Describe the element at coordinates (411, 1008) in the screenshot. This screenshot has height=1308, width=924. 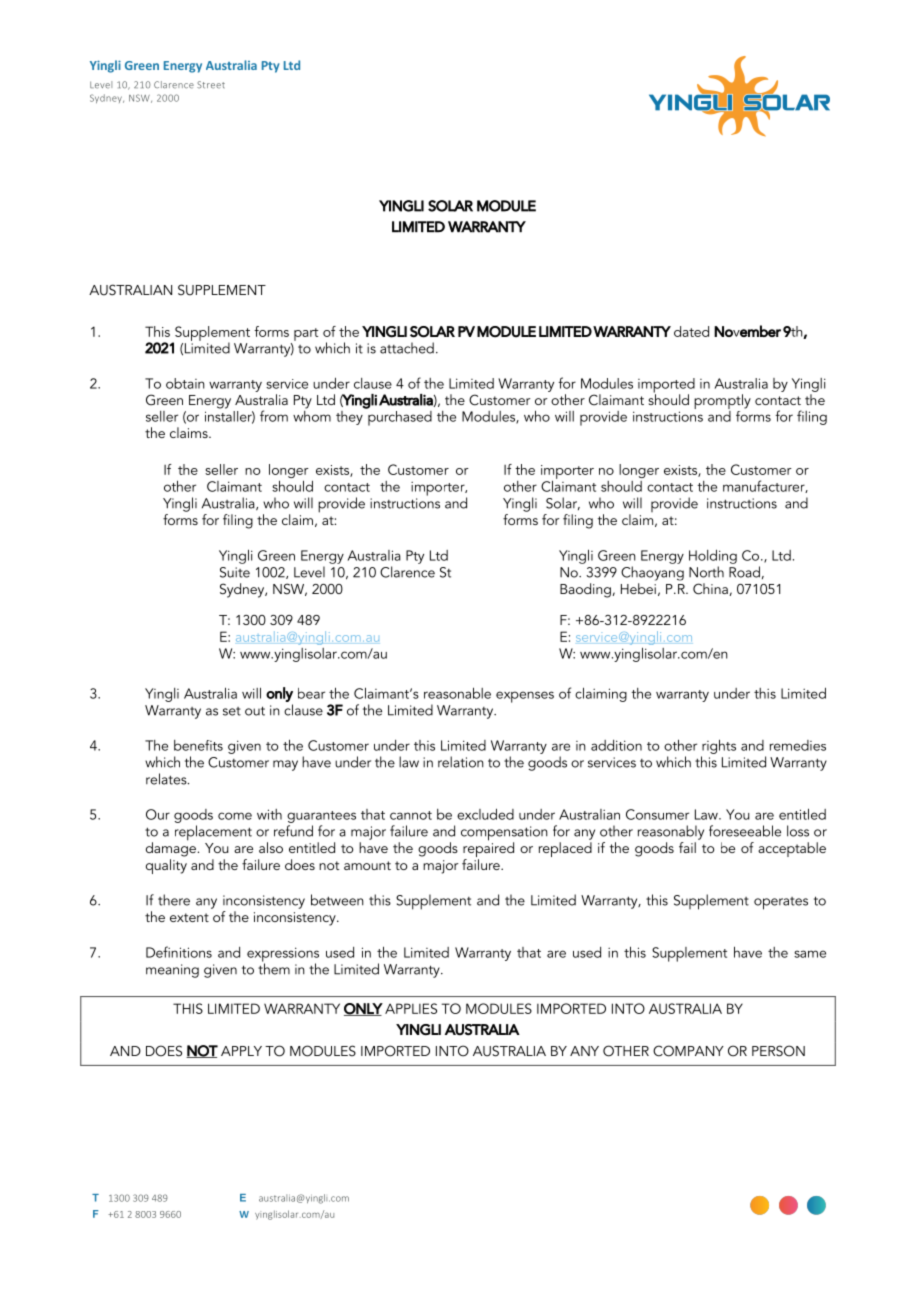
I see `APPLIES` at that location.
